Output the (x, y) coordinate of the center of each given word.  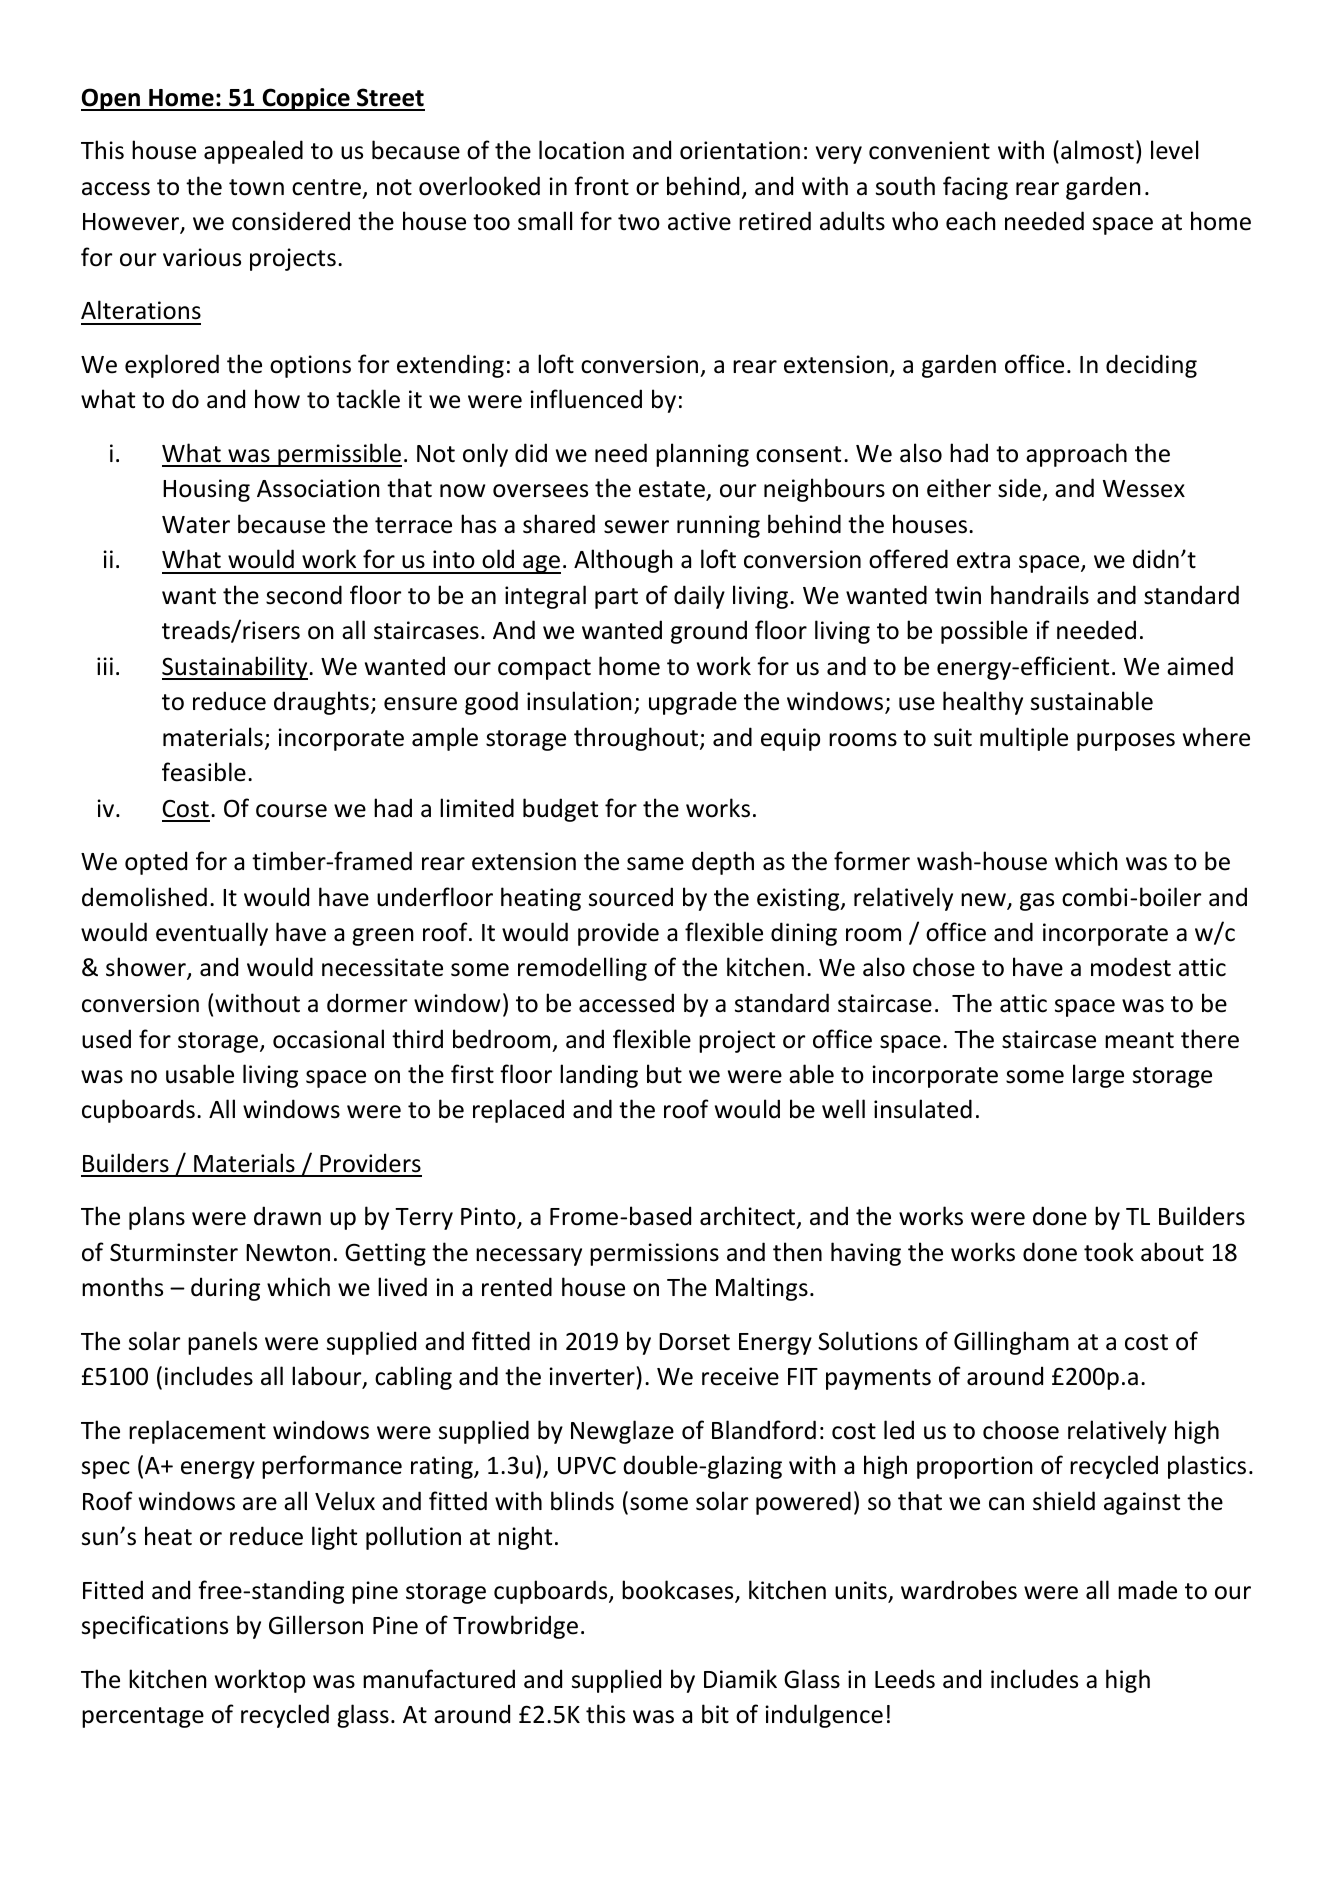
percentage (143, 1717)
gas (1037, 902)
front (601, 186)
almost (1097, 150)
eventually (212, 934)
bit (715, 1714)
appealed (253, 152)
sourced (631, 897)
